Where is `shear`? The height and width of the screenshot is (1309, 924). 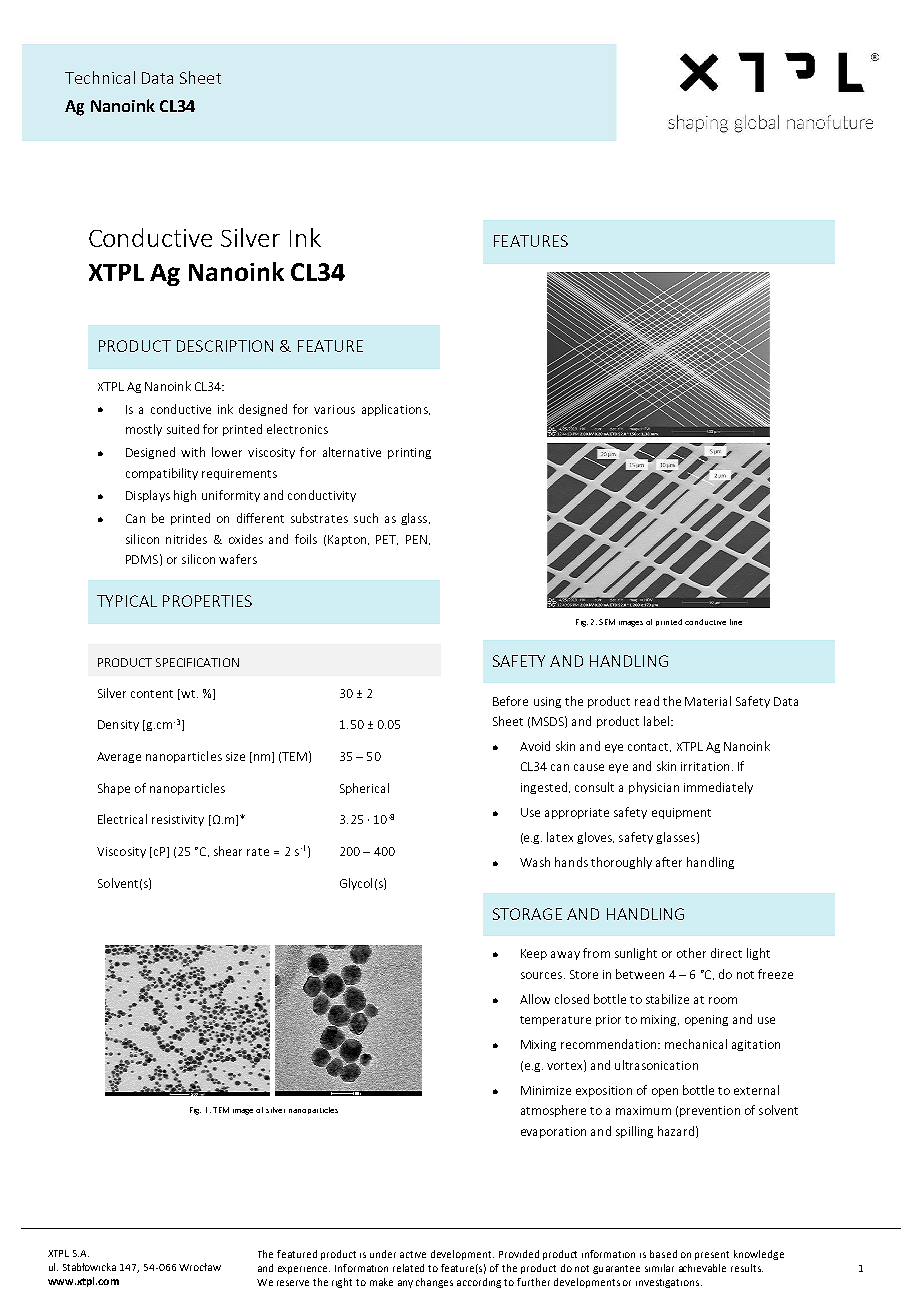
shear is located at coordinates (228, 851).
